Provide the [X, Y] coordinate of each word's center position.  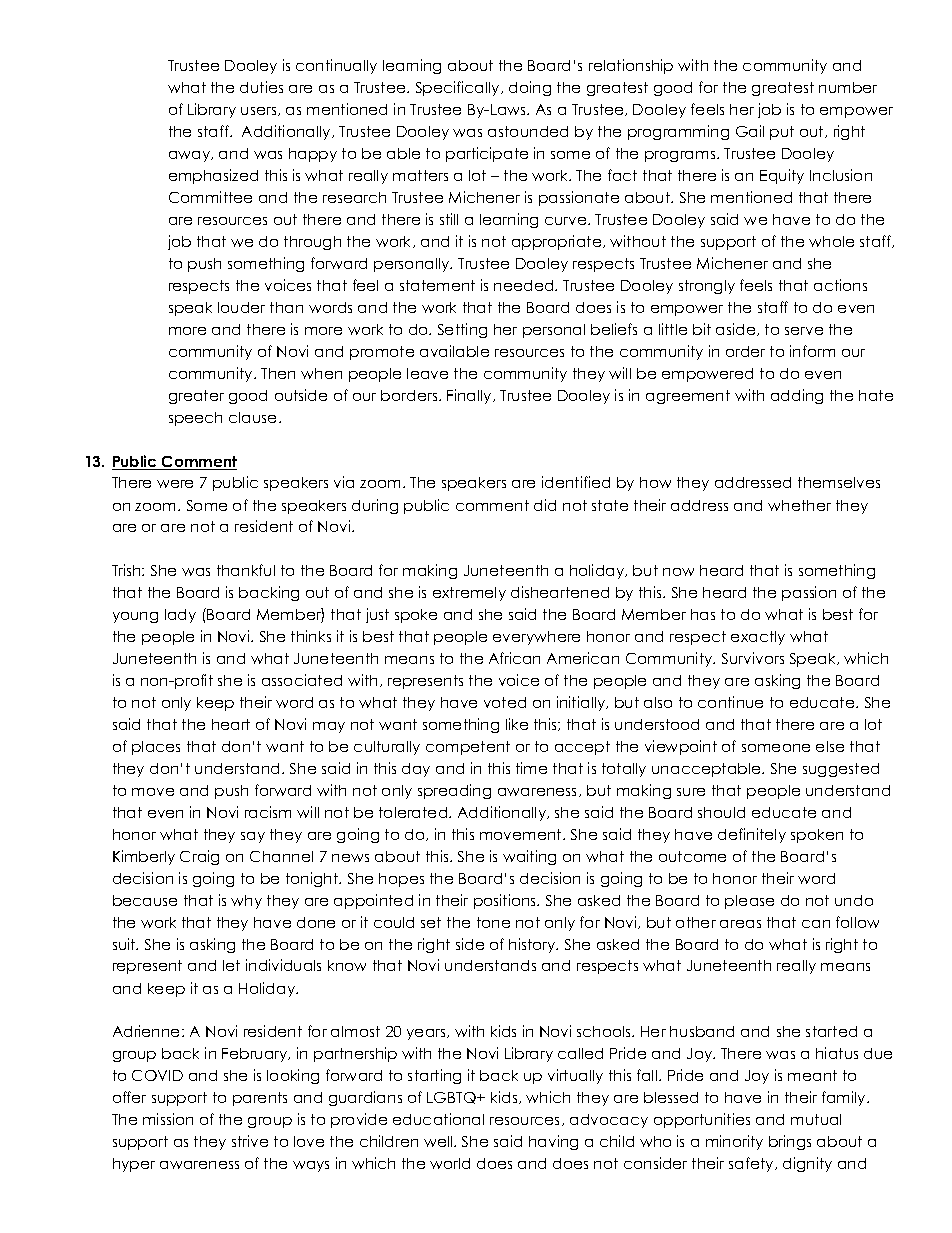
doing [530, 88]
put [782, 133]
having [553, 1142]
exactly [758, 638]
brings [790, 1142]
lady [180, 616]
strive [250, 1141]
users [260, 111]
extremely [469, 594]
